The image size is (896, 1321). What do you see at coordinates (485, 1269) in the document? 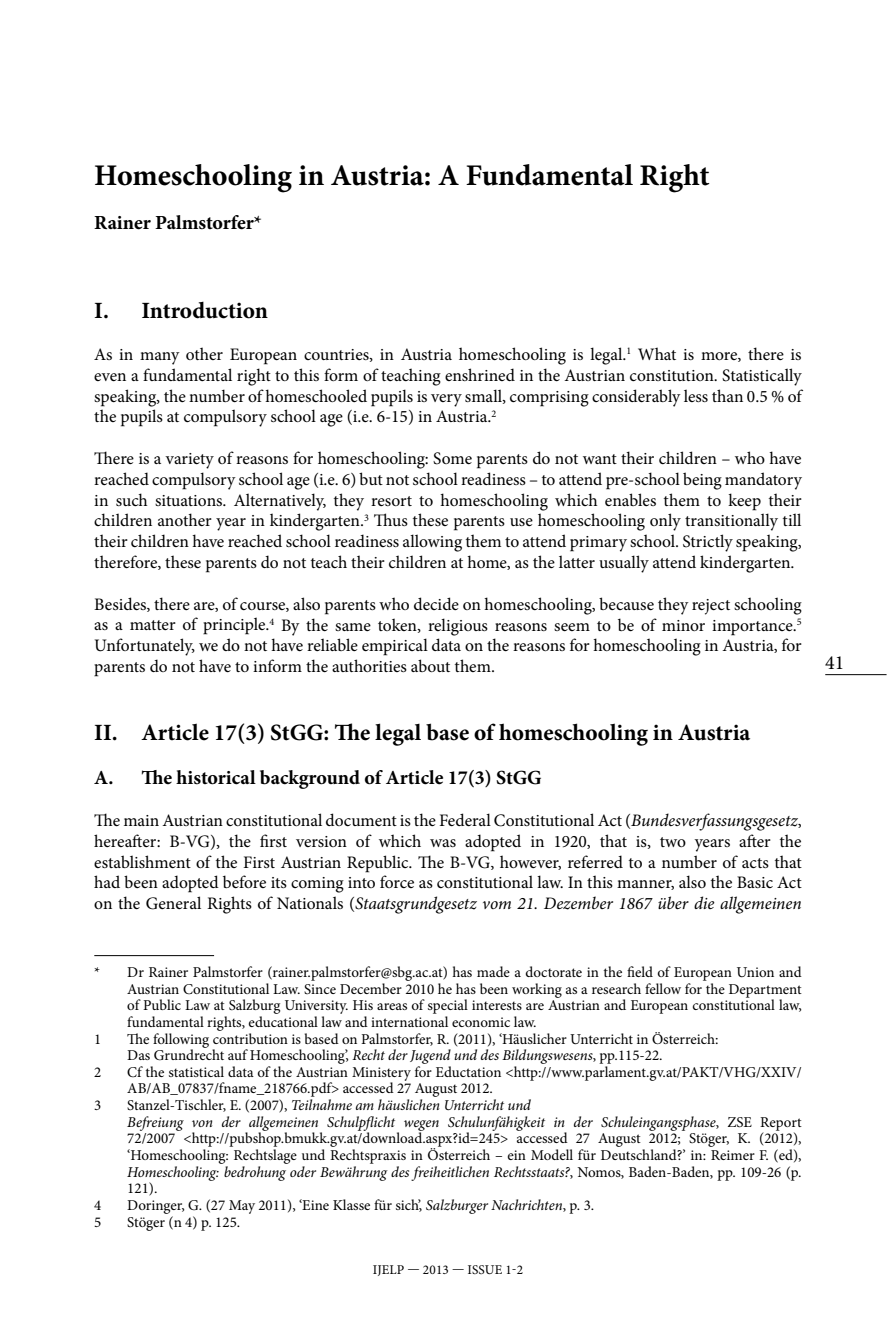
I see `ISSUE` at bounding box center [485, 1269].
